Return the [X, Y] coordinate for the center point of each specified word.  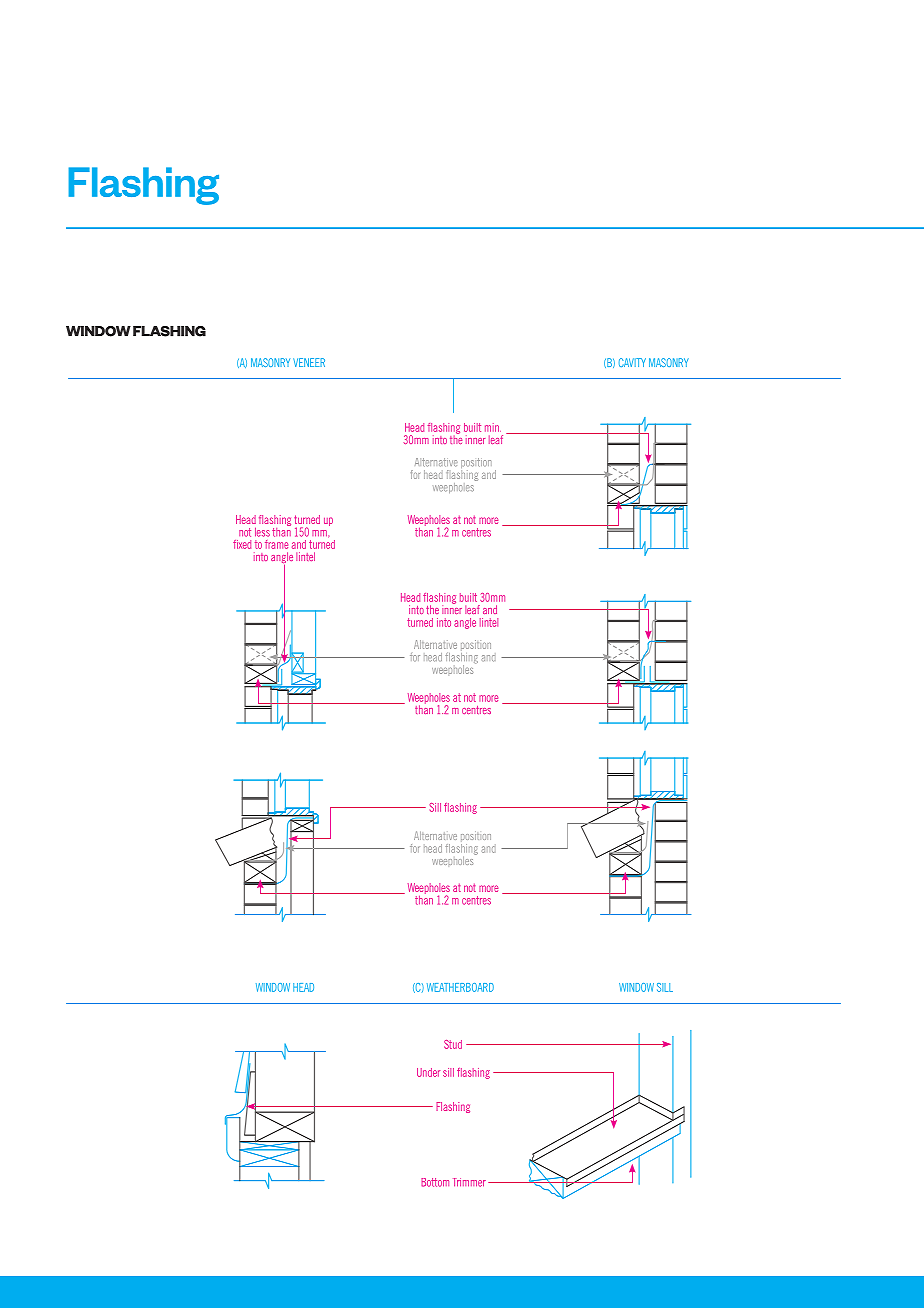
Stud [453, 1044]
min [493, 427]
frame [276, 544]
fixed [242, 544]
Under [428, 1072]
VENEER [309, 362]
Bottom [435, 1182]
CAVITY [632, 362]
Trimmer [470, 1182]
